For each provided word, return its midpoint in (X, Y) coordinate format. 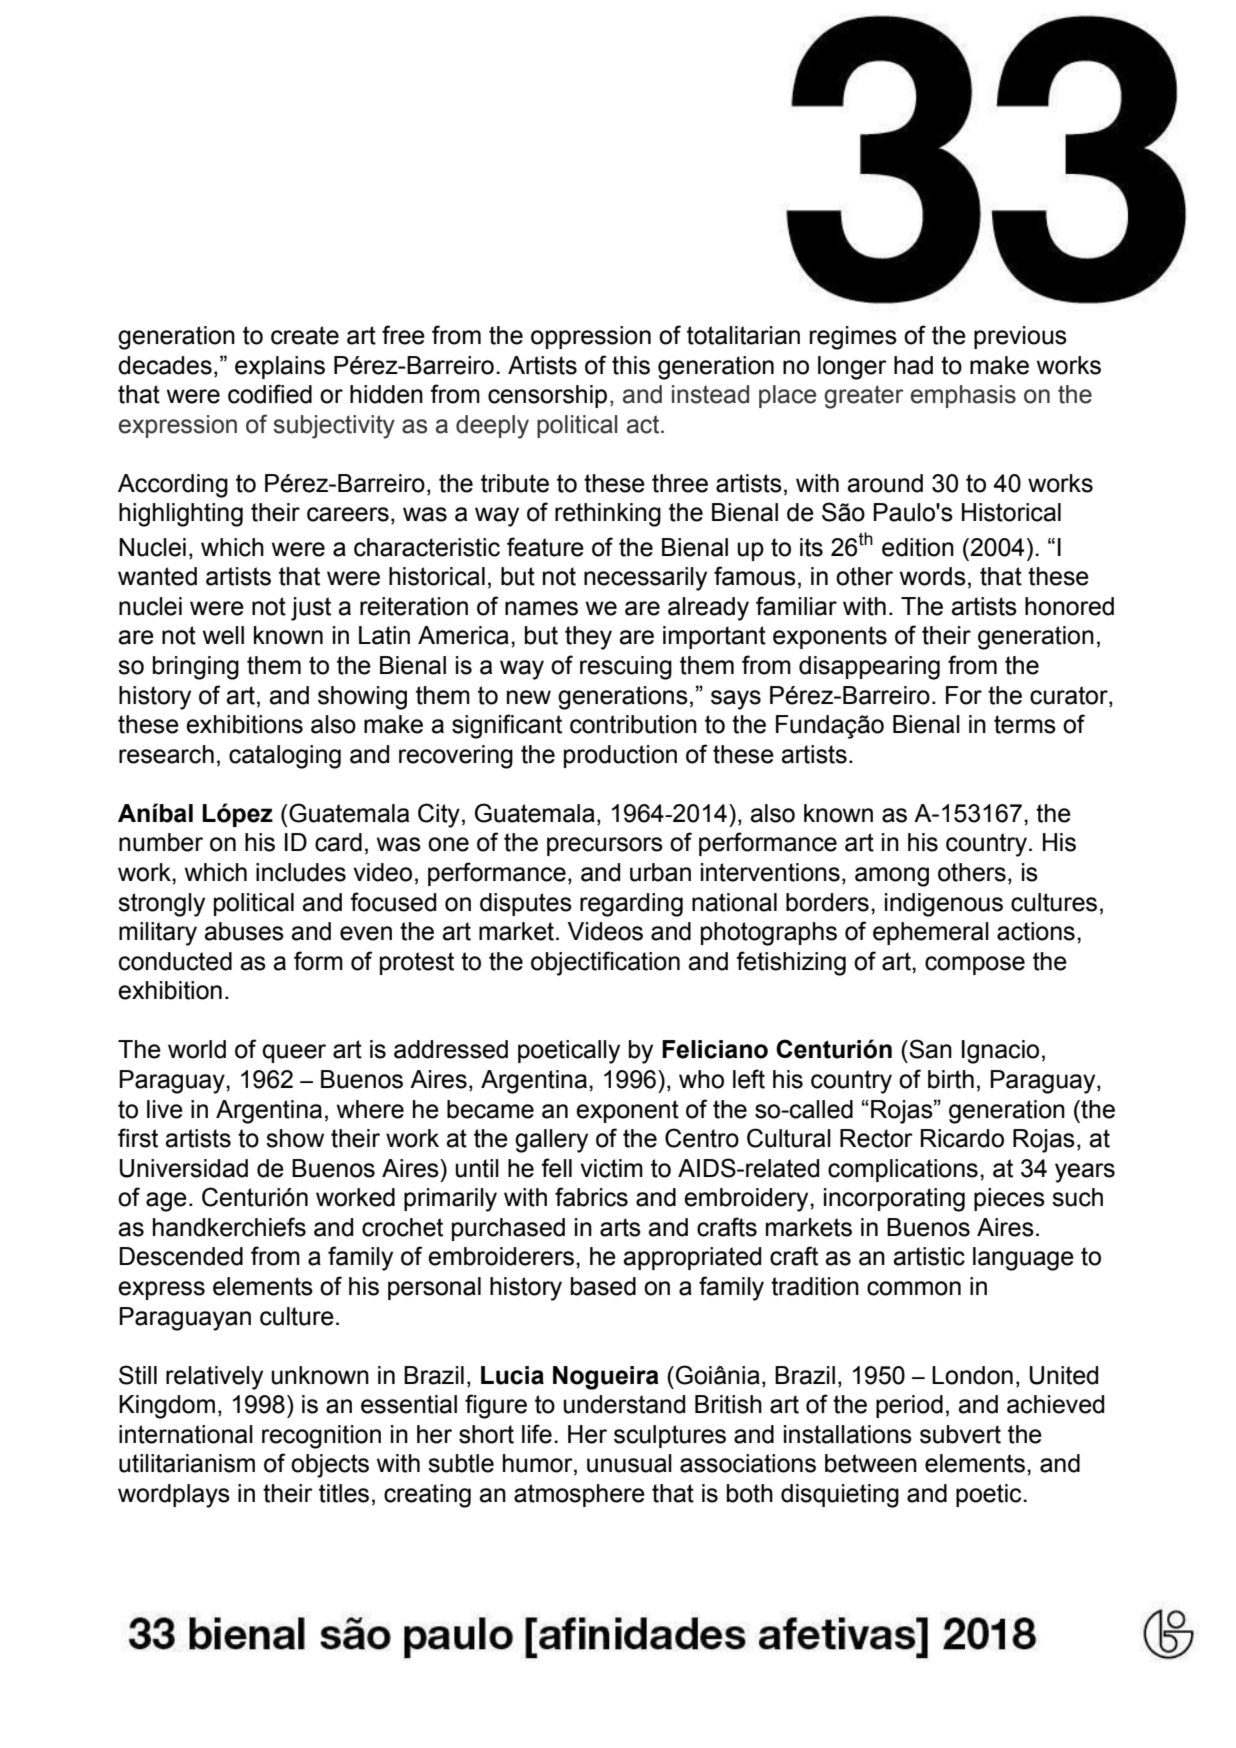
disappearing (869, 668)
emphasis (963, 396)
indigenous (944, 905)
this (631, 365)
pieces (1009, 1199)
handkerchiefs (229, 1227)
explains (280, 367)
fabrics (591, 1197)
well (223, 635)
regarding (631, 905)
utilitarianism (187, 1463)
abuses (244, 931)
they (588, 638)
